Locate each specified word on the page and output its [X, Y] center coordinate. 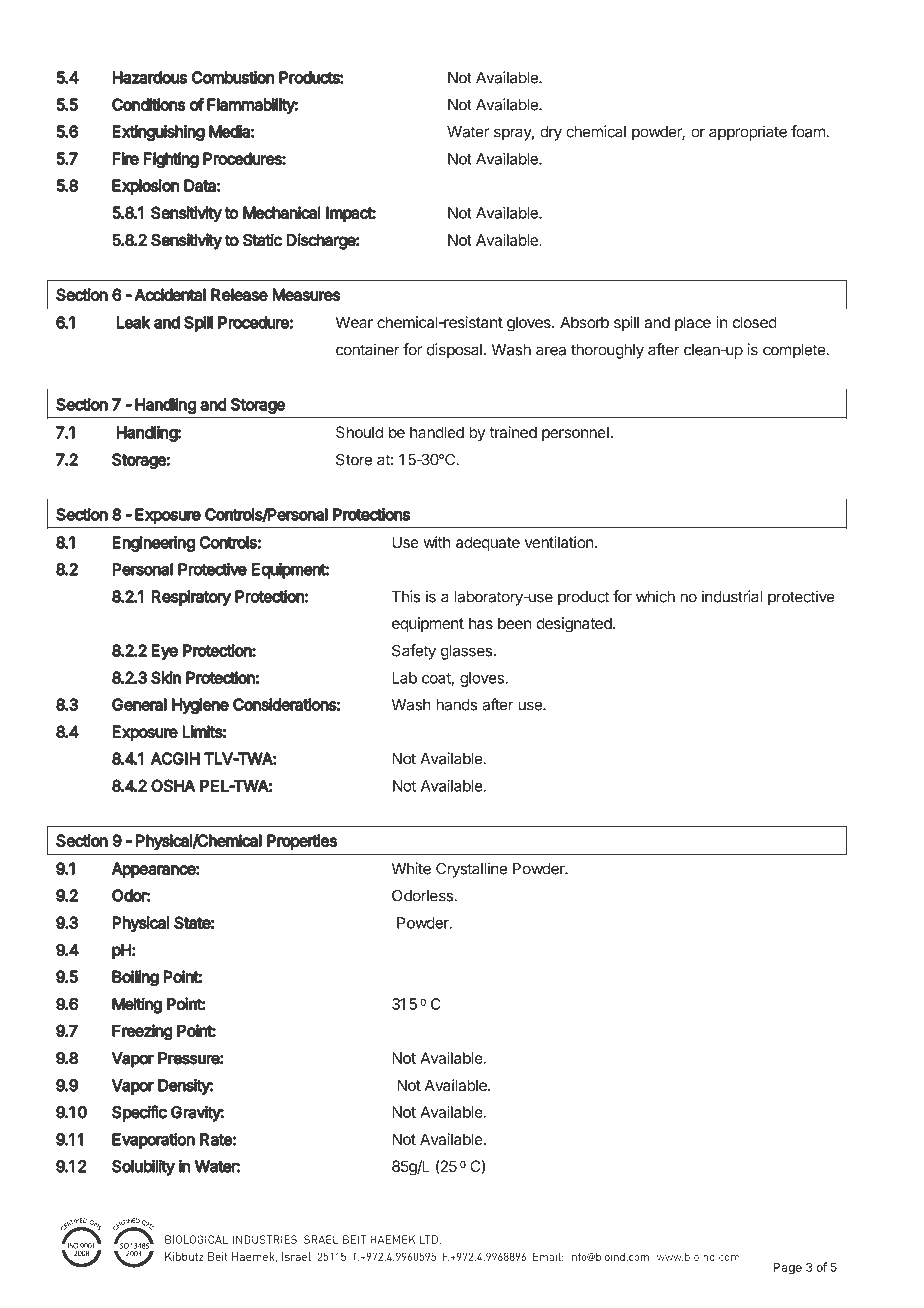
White [411, 868]
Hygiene [200, 706]
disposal [454, 351]
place [693, 323]
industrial [732, 596]
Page [788, 1268]
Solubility [143, 1167]
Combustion [233, 77]
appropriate [748, 133]
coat [438, 679]
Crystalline [471, 870]
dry [551, 133]
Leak [133, 322]
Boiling [135, 978]
